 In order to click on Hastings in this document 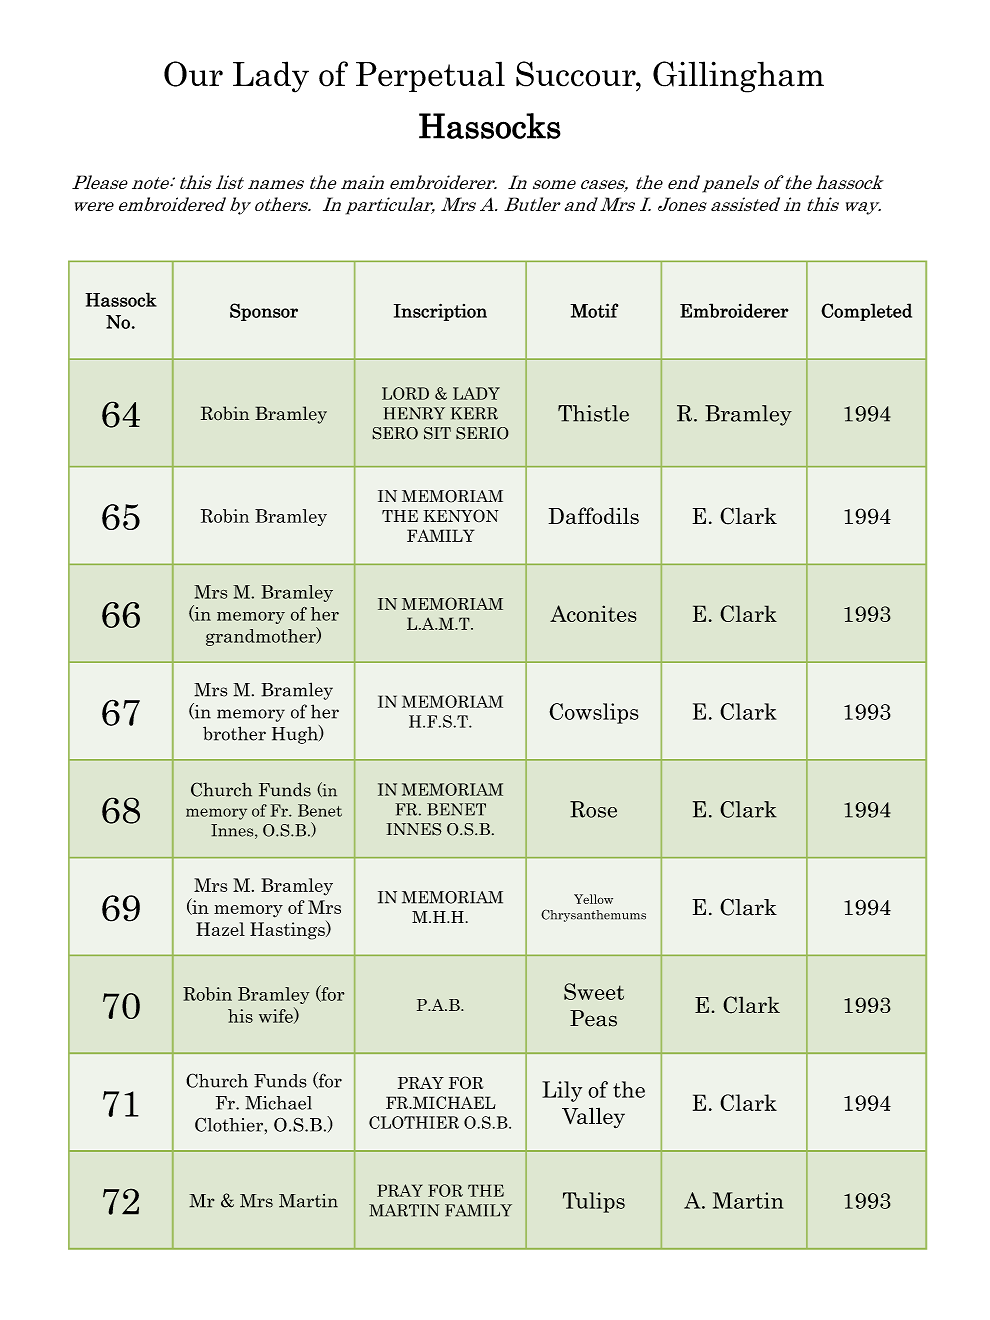, I will do `click(288, 930)`.
